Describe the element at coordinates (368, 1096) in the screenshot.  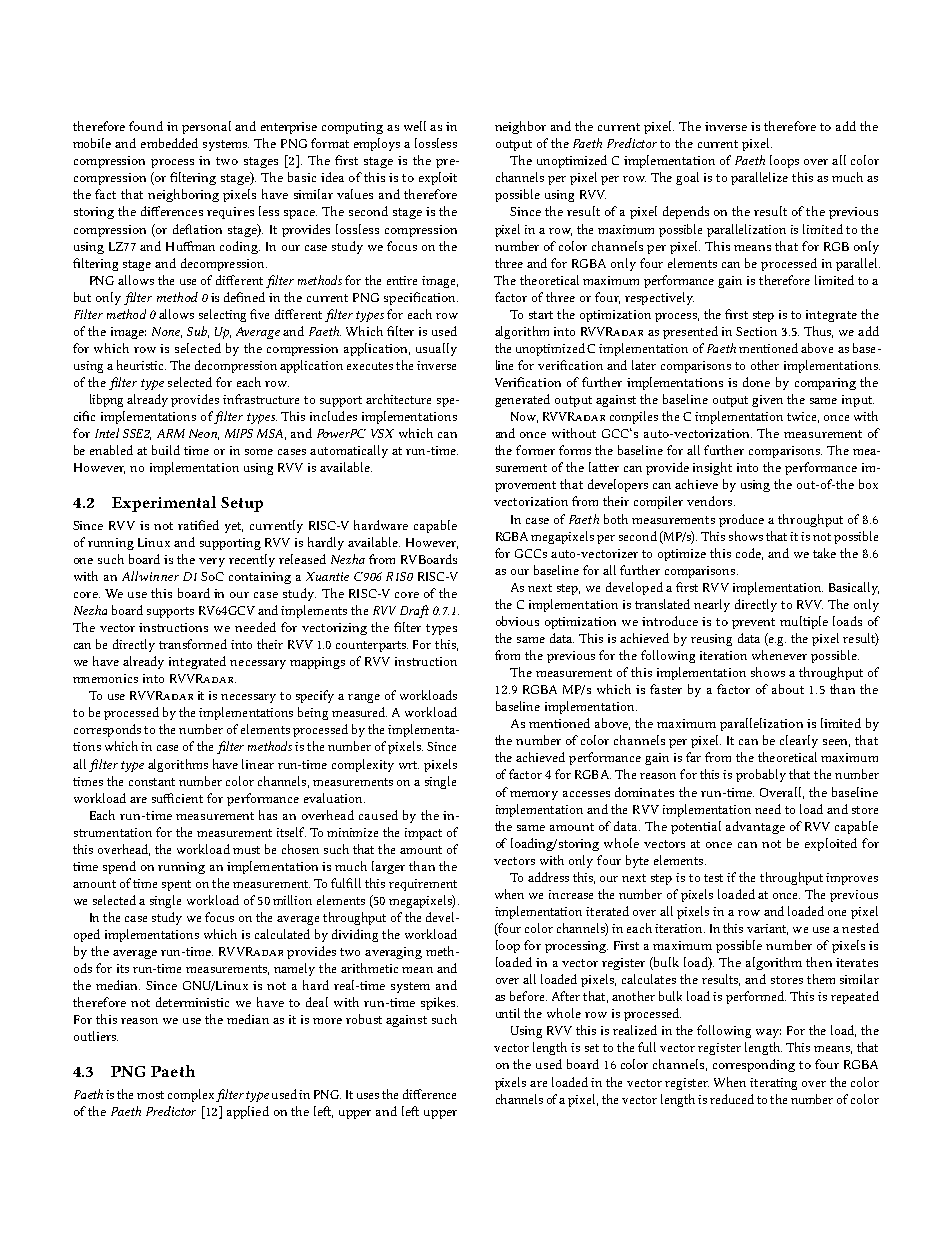
I see `uses` at that location.
